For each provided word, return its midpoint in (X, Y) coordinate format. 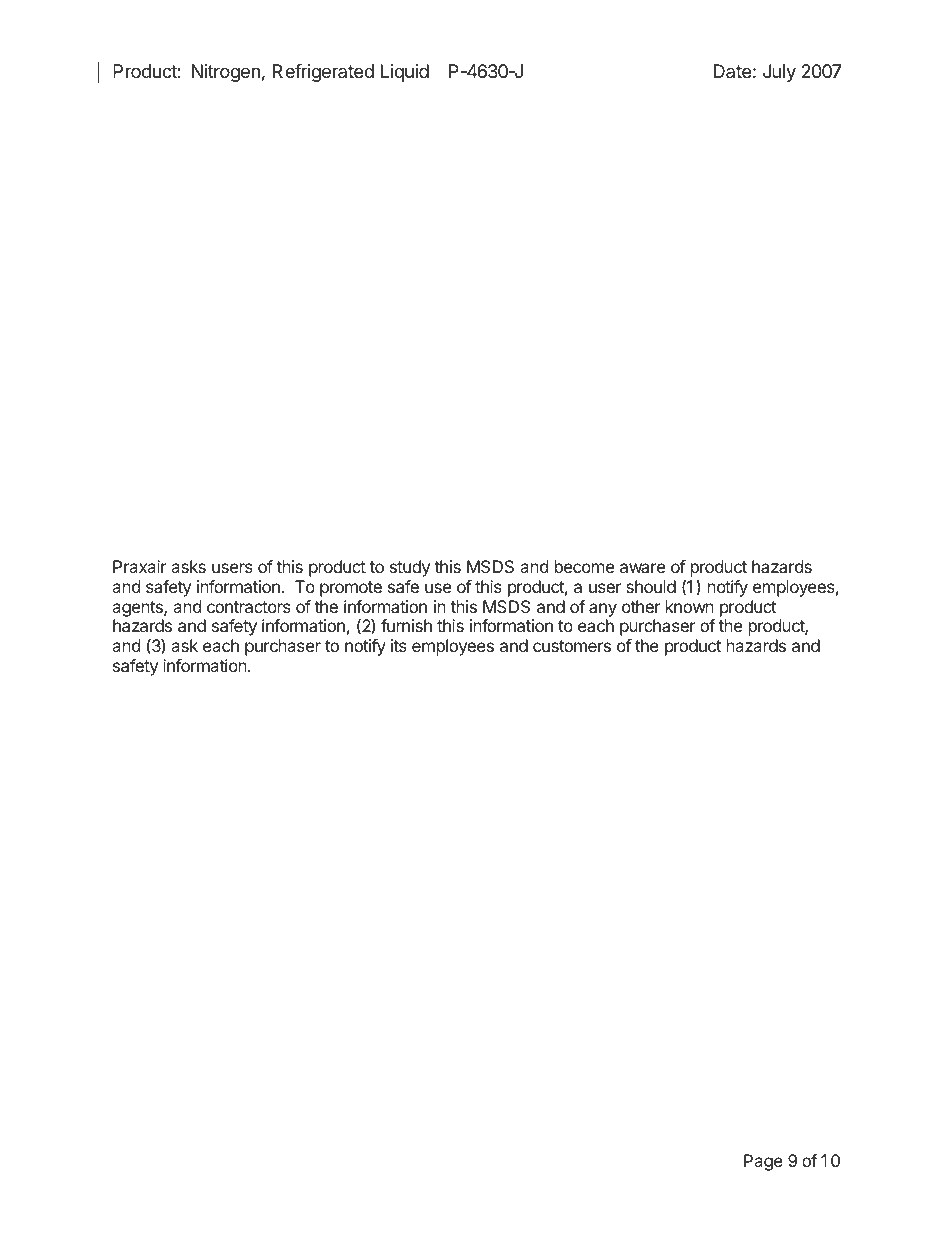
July (779, 73)
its (399, 645)
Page (763, 1162)
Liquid (405, 73)
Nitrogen (226, 73)
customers (572, 646)
